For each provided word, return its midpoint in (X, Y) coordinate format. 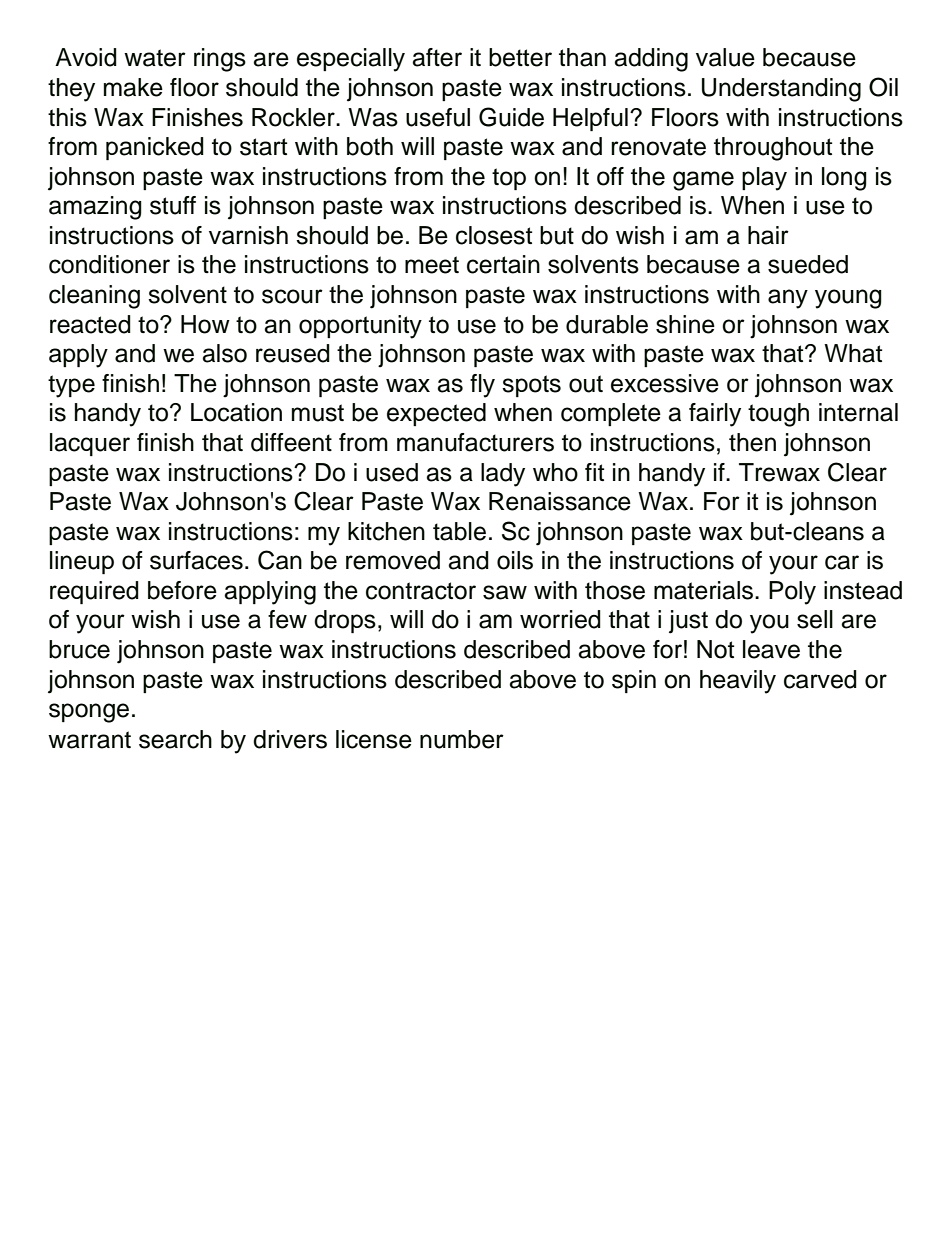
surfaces (196, 560)
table (459, 531)
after (437, 57)
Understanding (781, 90)
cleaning (94, 297)
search (175, 739)
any (788, 299)
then (752, 442)
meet (432, 265)
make (133, 87)
